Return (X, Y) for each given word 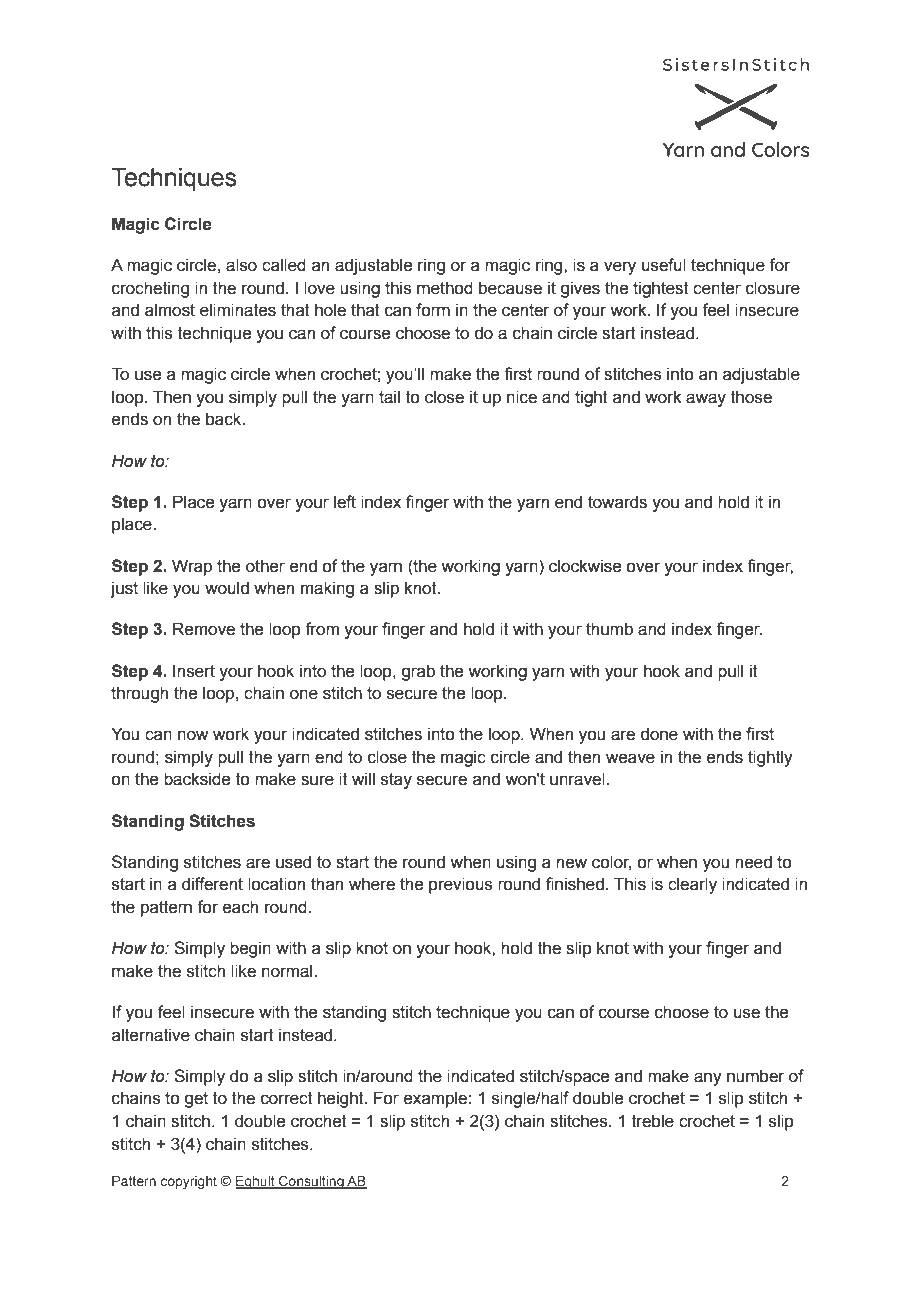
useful (664, 265)
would (227, 588)
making (327, 589)
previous (461, 885)
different (212, 884)
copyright (189, 1182)
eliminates (238, 310)
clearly (692, 885)
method (445, 288)
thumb (609, 629)
